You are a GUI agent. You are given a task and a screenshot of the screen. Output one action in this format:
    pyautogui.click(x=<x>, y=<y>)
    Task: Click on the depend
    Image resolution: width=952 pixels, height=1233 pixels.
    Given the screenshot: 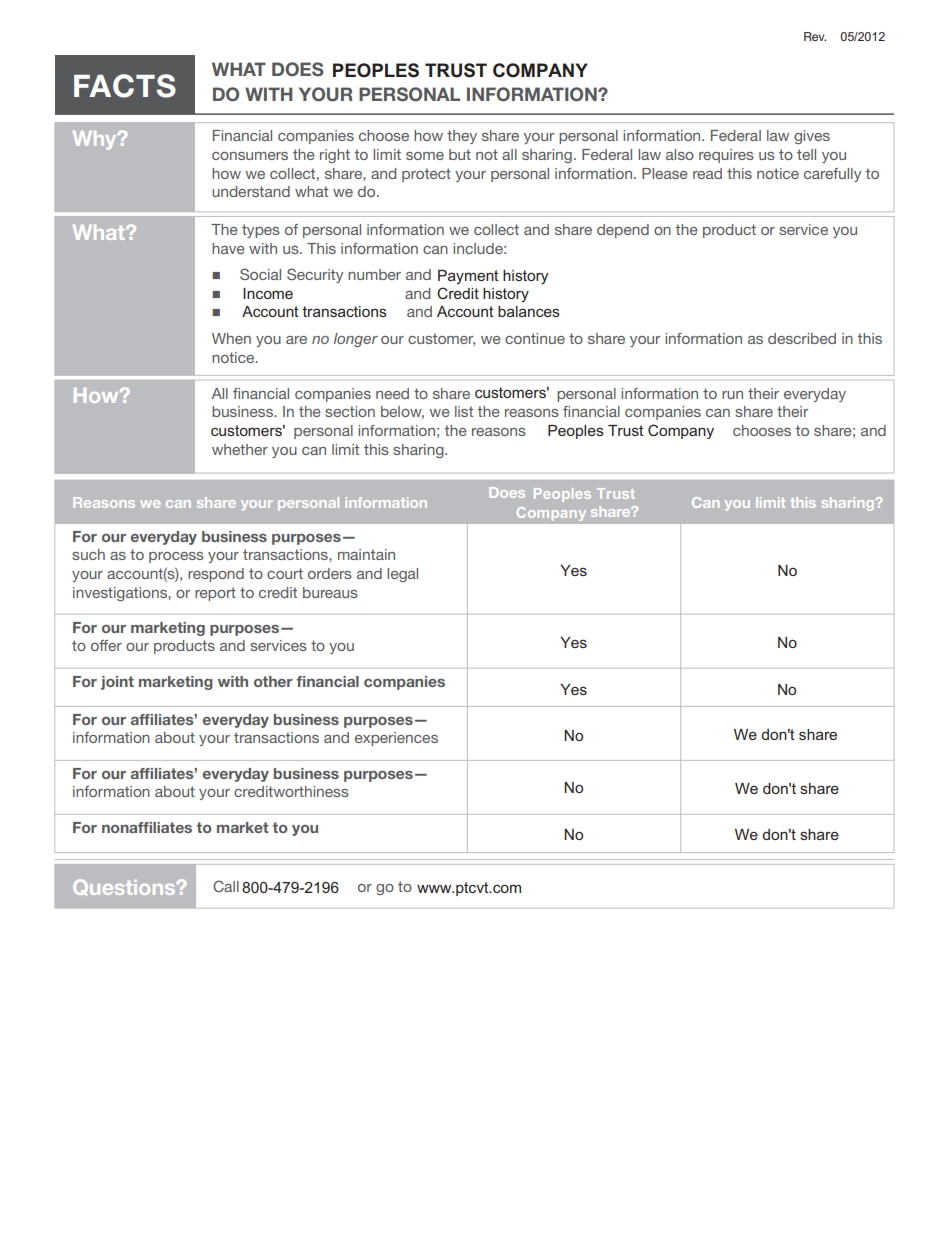 What is the action you would take?
    pyautogui.click(x=623, y=231)
